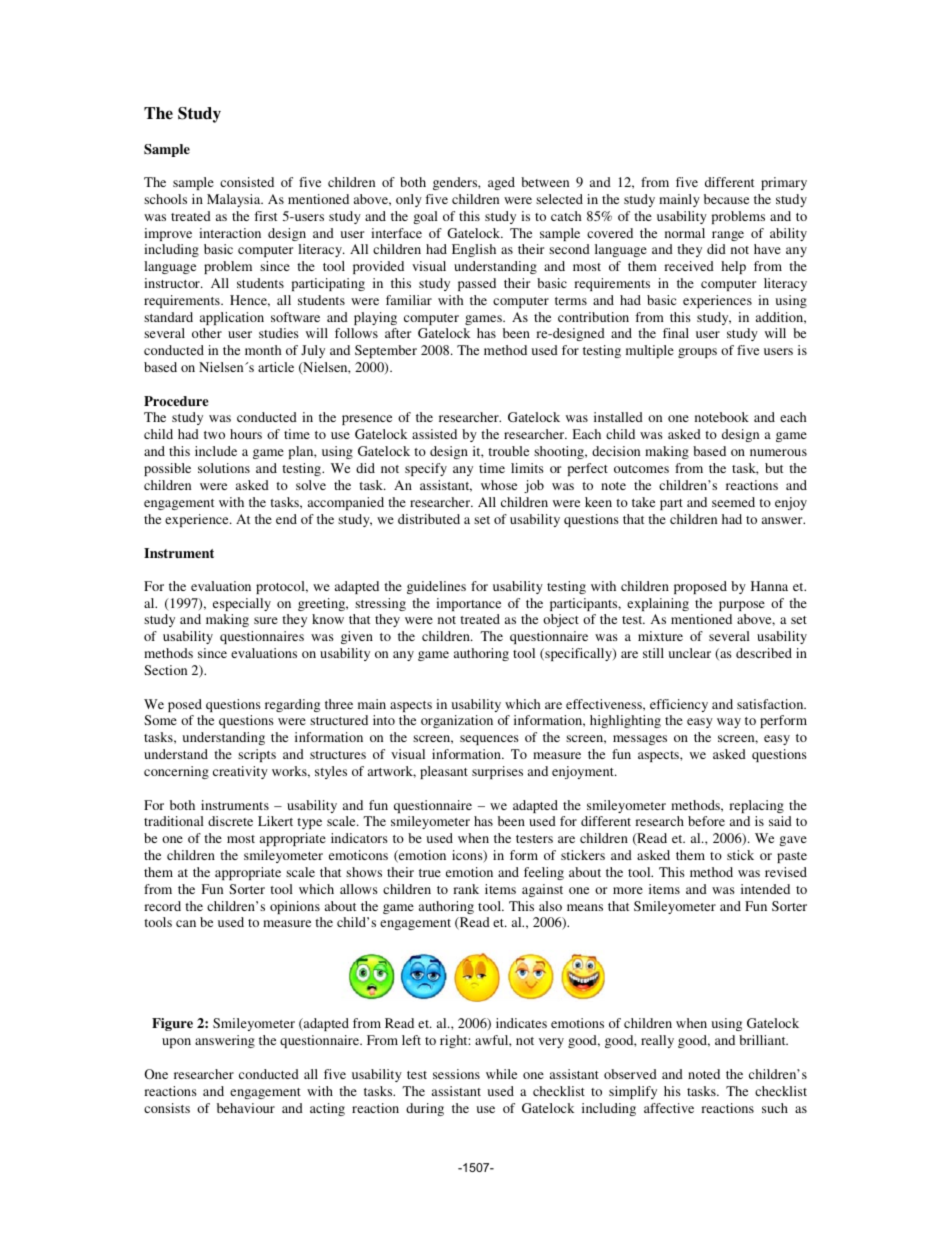 The width and height of the document is (952, 1233). I want to click on surprises, so click(497, 772).
